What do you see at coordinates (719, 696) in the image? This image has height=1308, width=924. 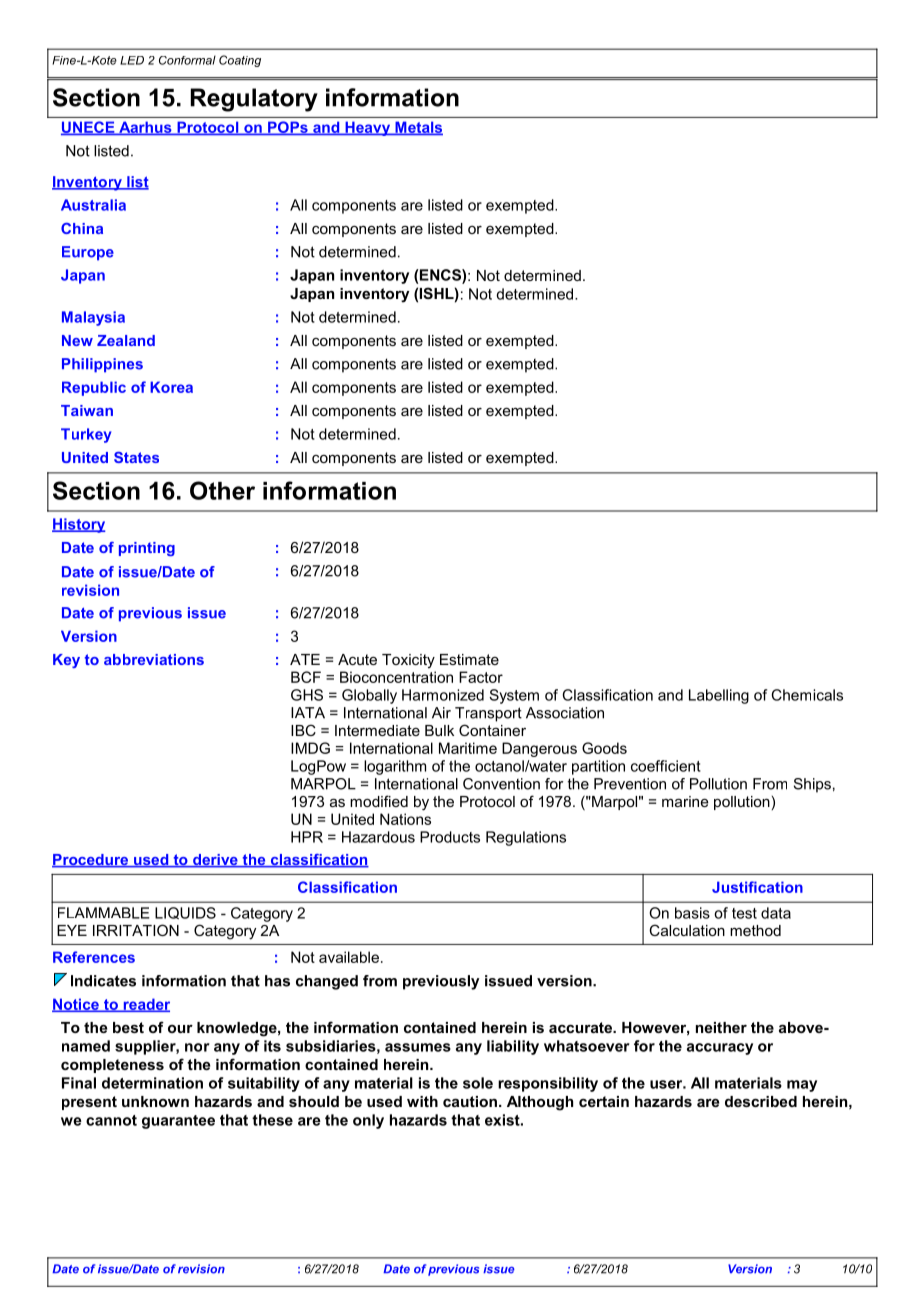 I see `Labelling` at bounding box center [719, 696].
